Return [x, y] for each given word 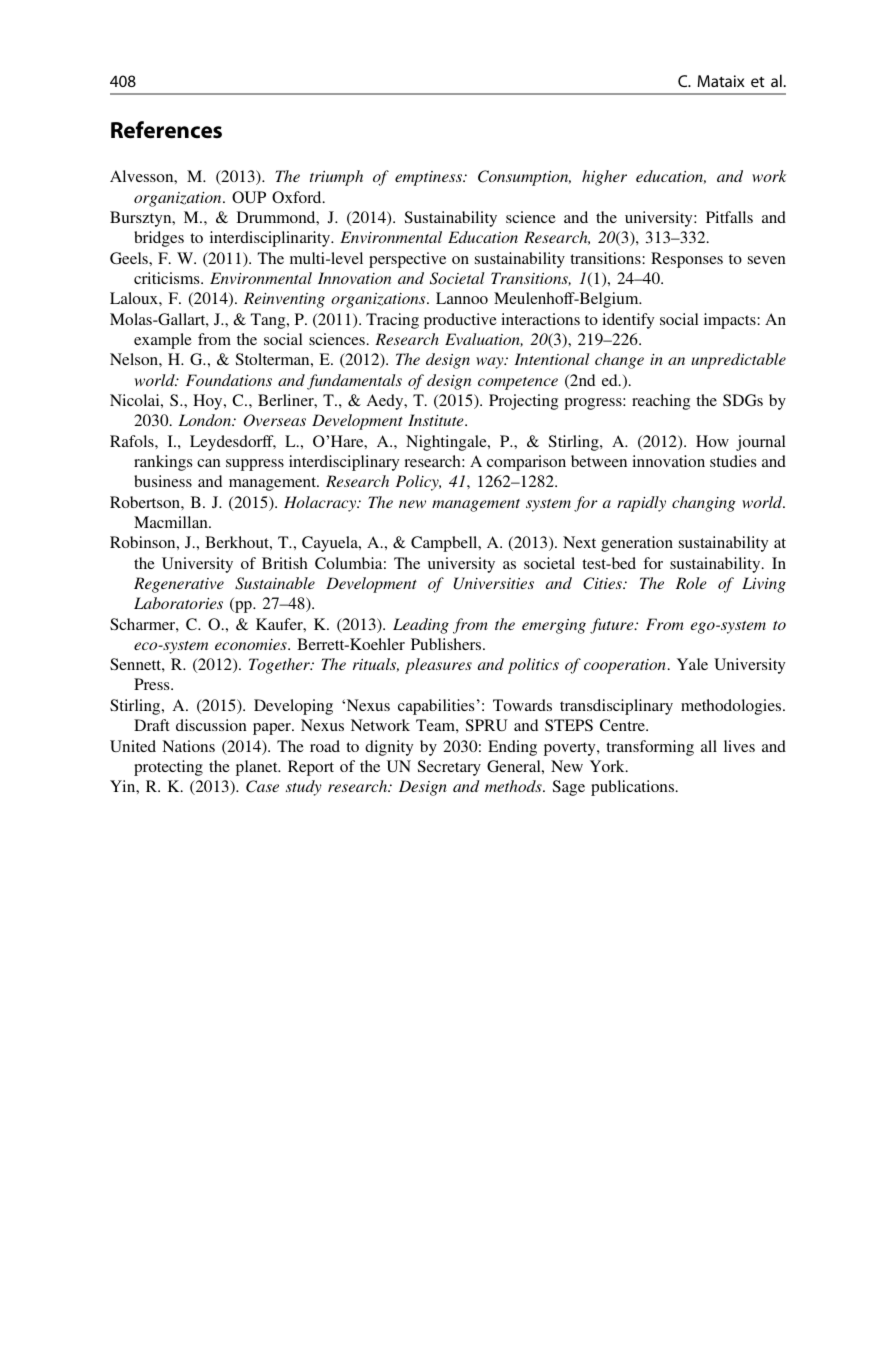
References [166, 130]
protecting [168, 768]
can [209, 463]
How [712, 441]
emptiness [430, 178]
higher [604, 178]
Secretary [449, 768]
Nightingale [447, 443]
